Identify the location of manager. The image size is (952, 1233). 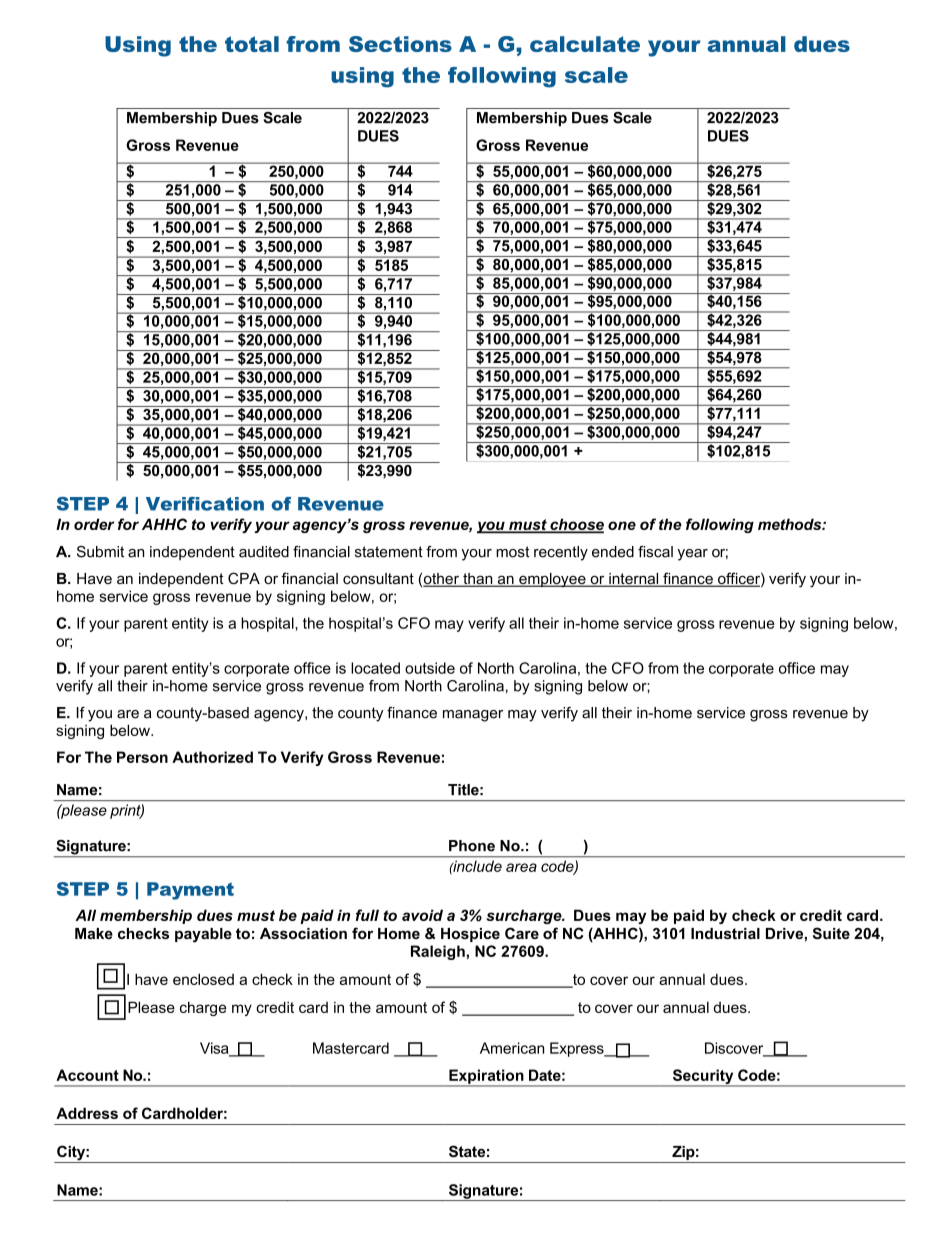
(473, 716).
